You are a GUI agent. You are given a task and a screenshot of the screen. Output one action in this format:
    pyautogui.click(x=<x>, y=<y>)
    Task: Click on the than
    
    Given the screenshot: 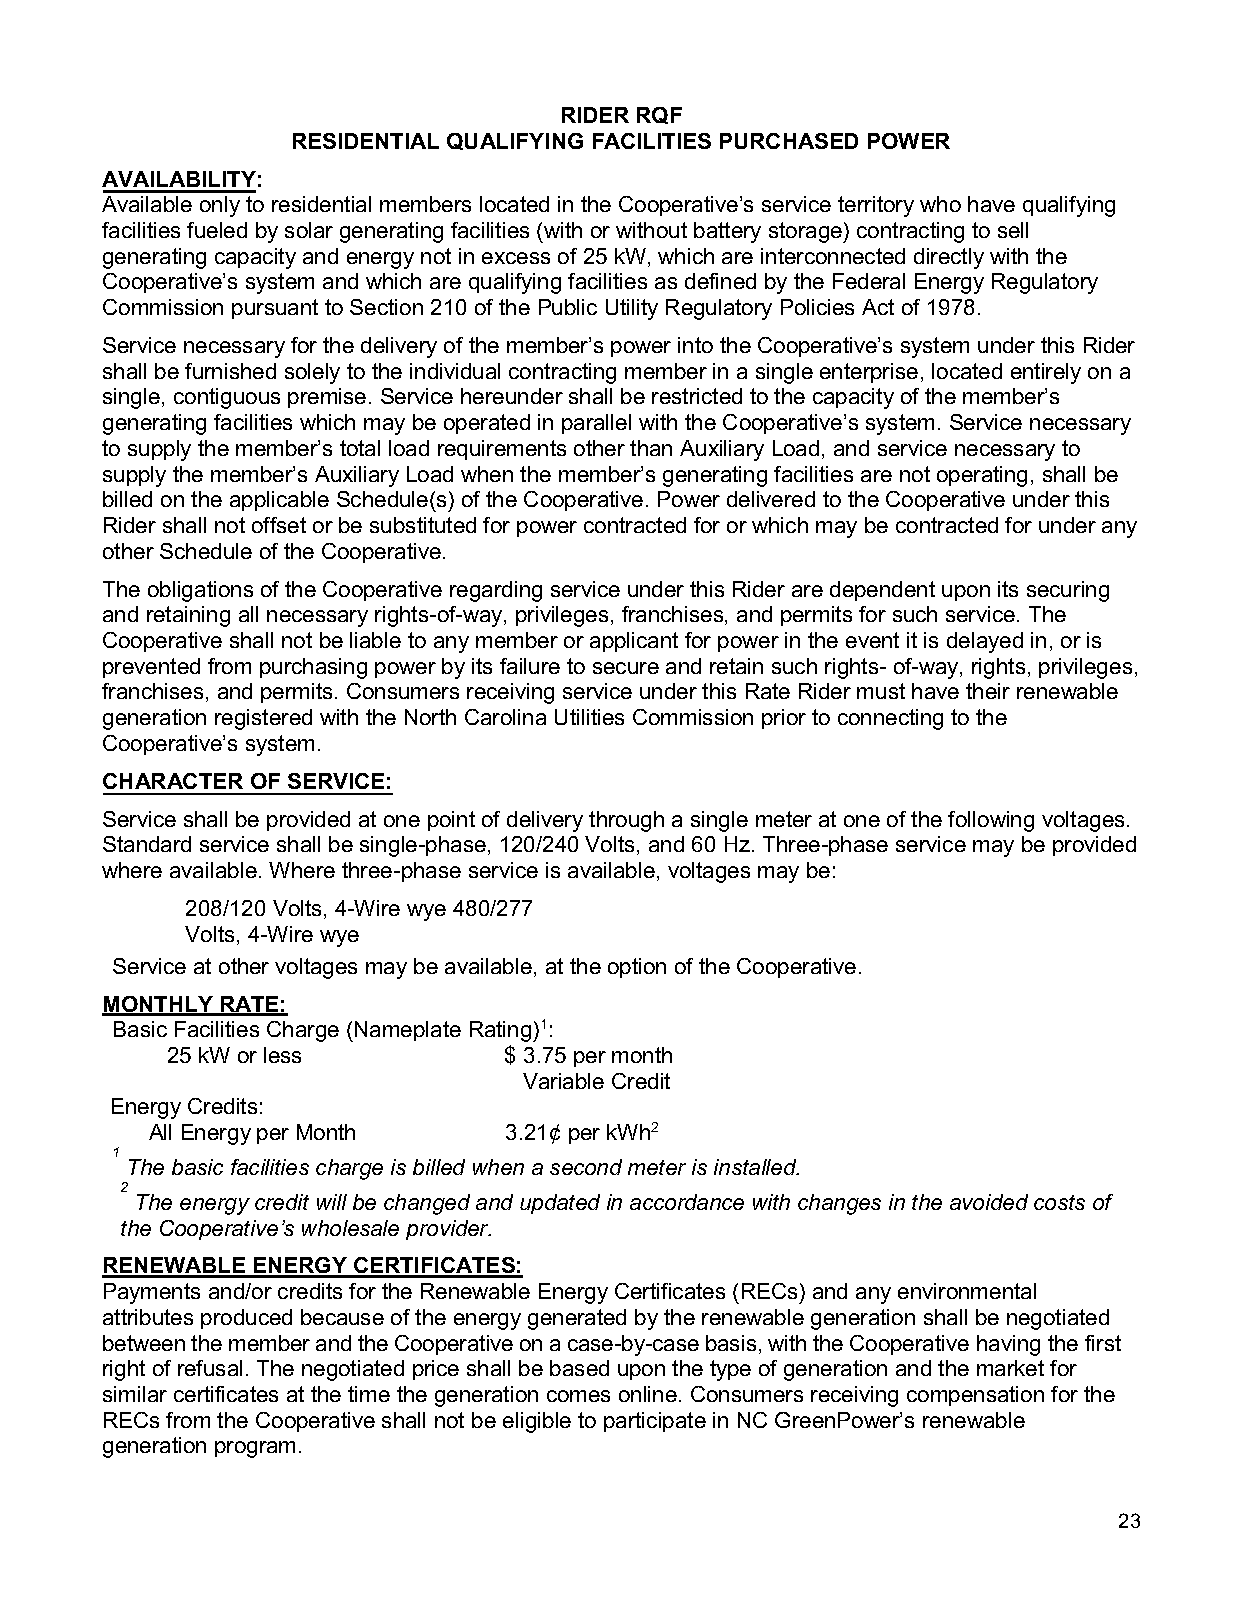 What is the action you would take?
    pyautogui.click(x=651, y=448)
